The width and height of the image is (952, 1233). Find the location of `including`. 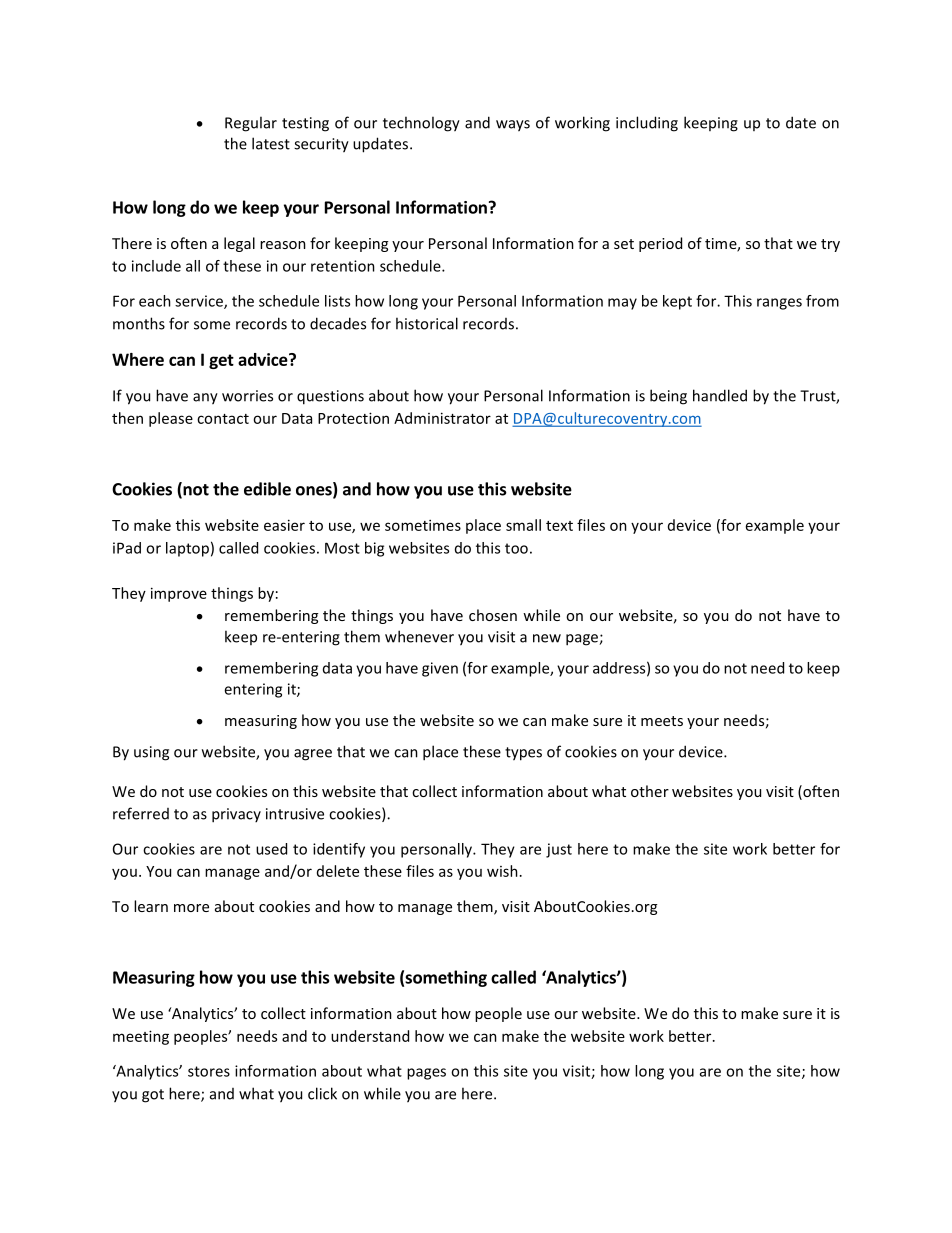

including is located at coordinates (647, 124).
